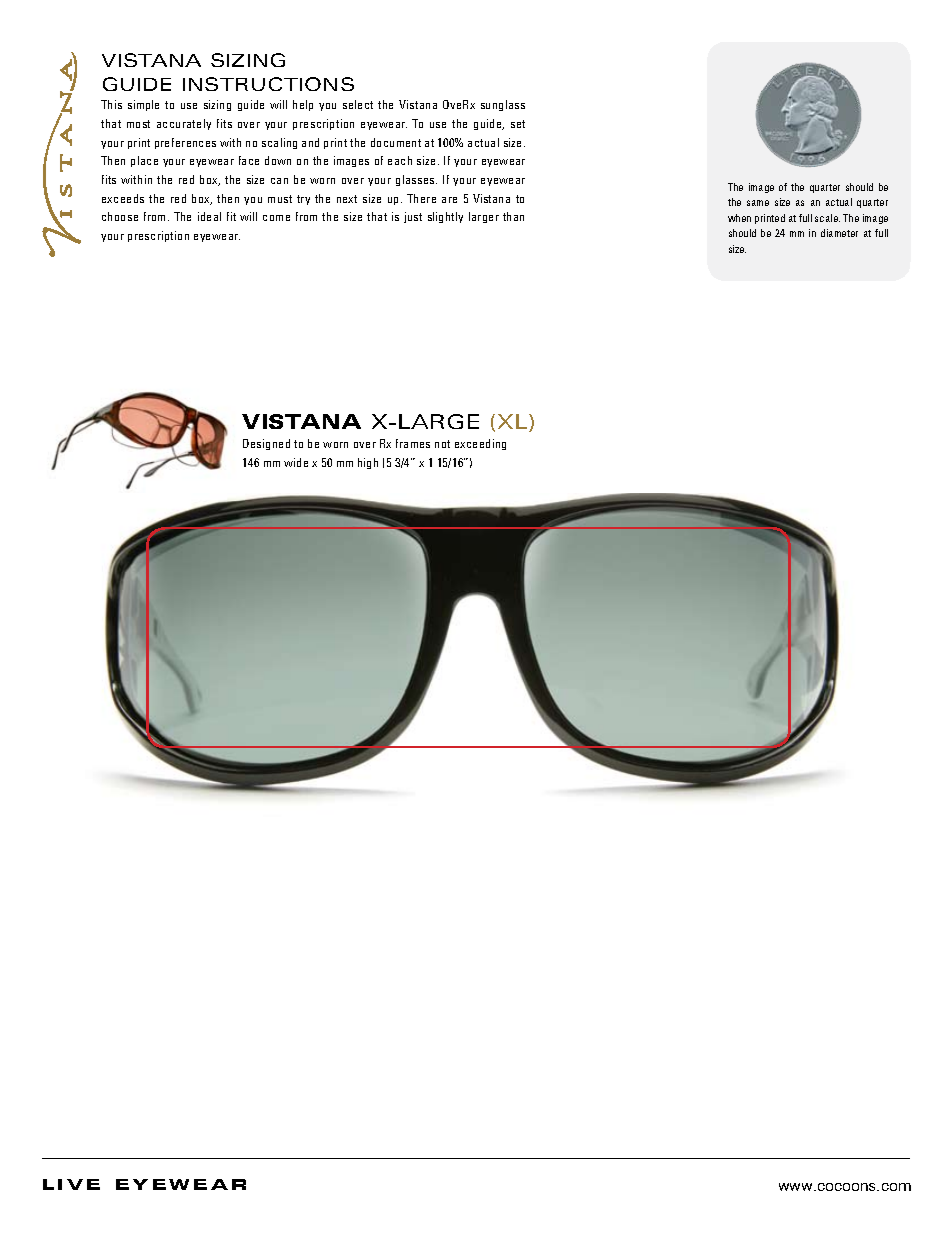  I want to click on exceeding, so click(480, 444).
